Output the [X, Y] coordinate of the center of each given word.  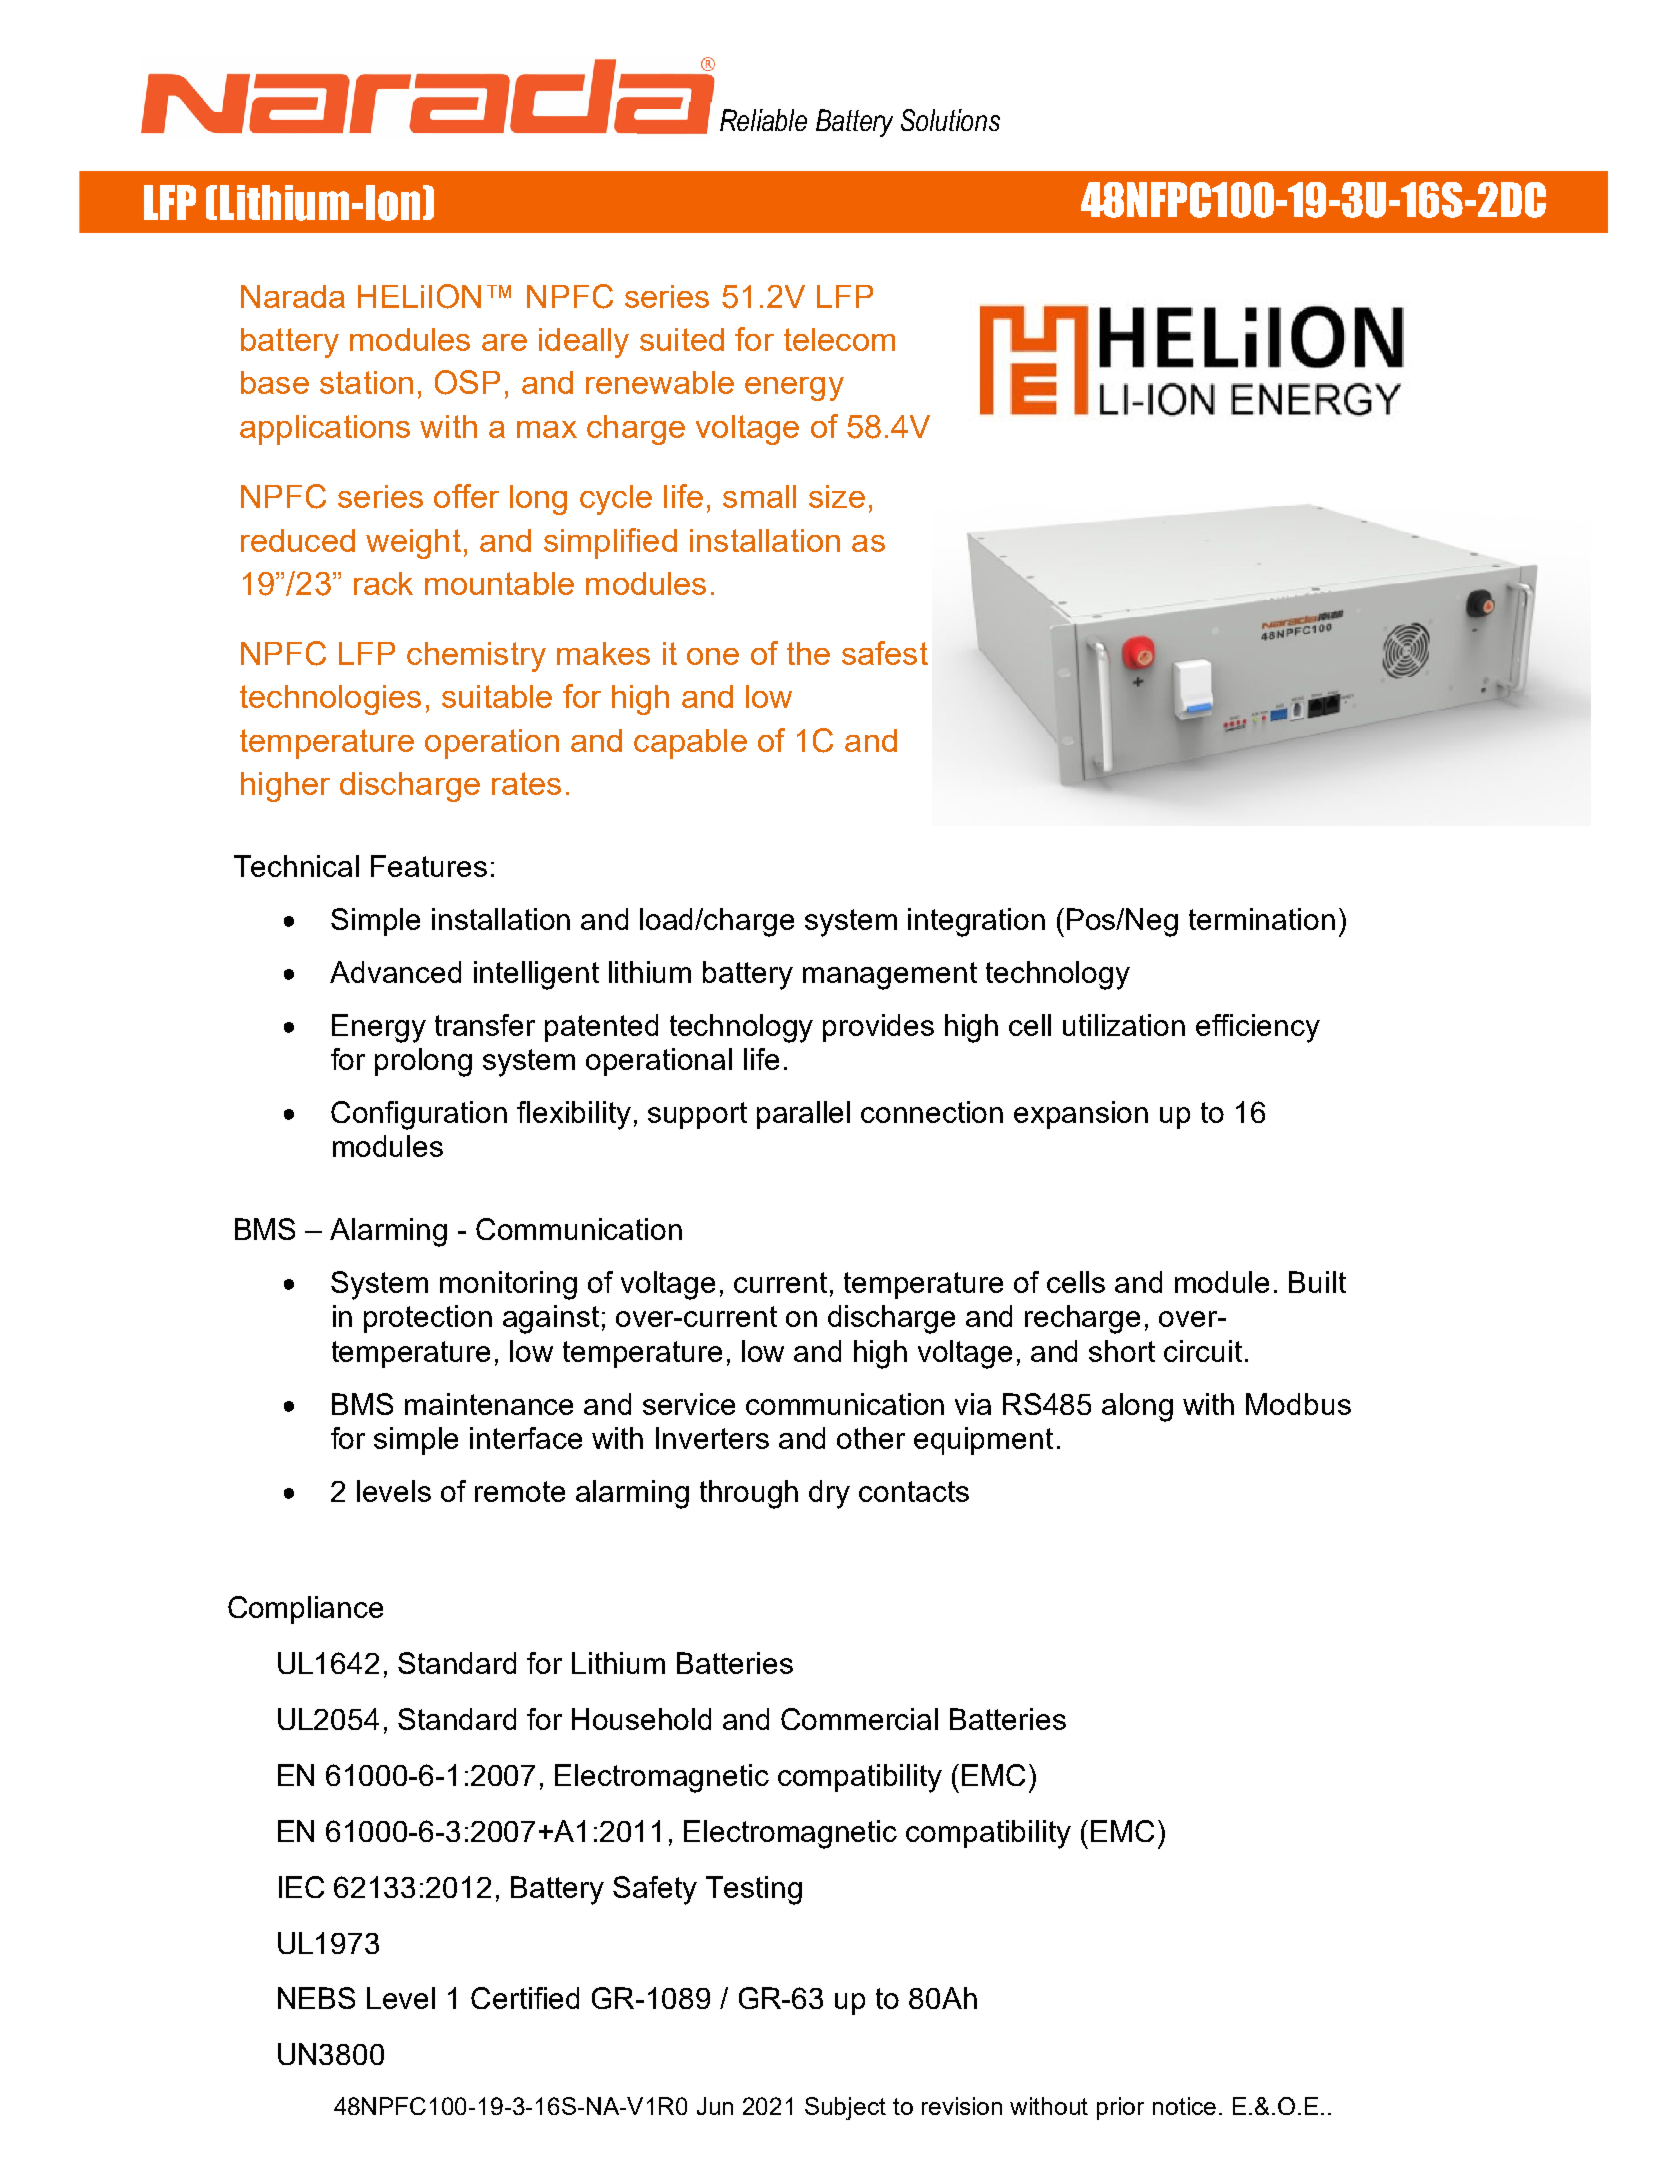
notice [1184, 2106]
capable [690, 744]
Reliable [763, 120]
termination [1262, 919]
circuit [1203, 1351]
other [871, 1438]
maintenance [489, 1404]
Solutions [950, 120]
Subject [845, 2108]
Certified [525, 1998]
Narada [293, 296]
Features [429, 866]
